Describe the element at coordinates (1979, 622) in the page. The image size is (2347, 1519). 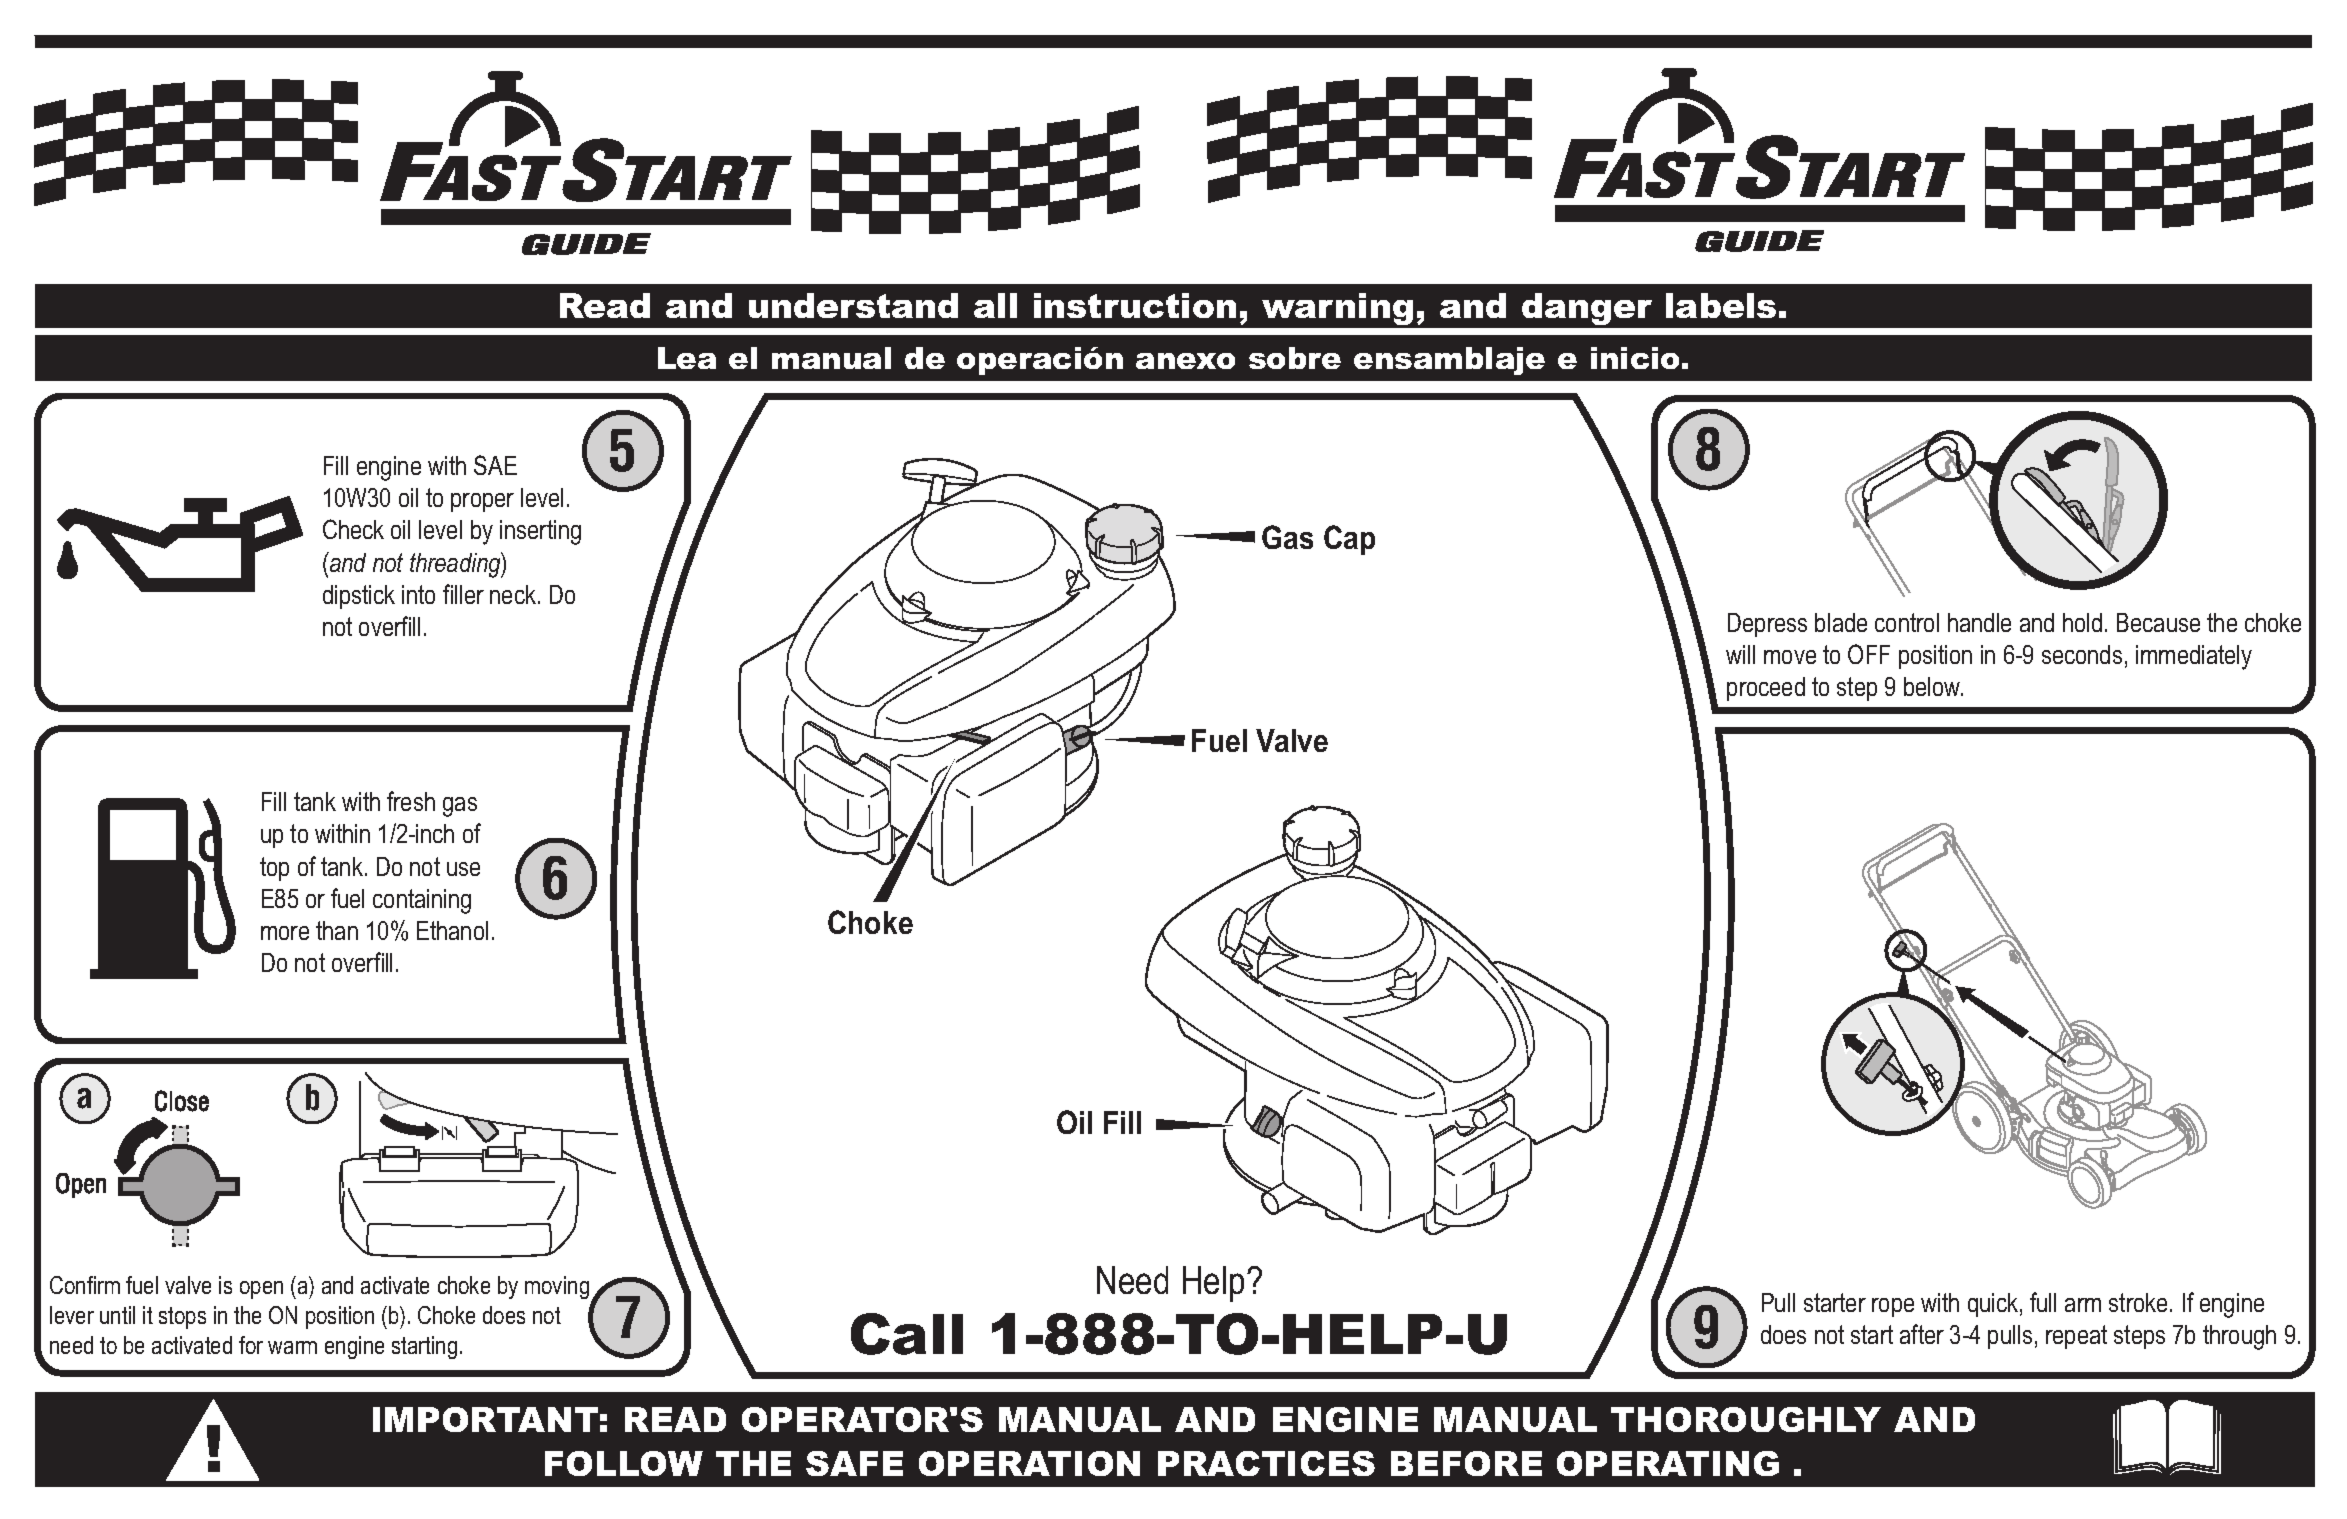
I see `handle` at that location.
